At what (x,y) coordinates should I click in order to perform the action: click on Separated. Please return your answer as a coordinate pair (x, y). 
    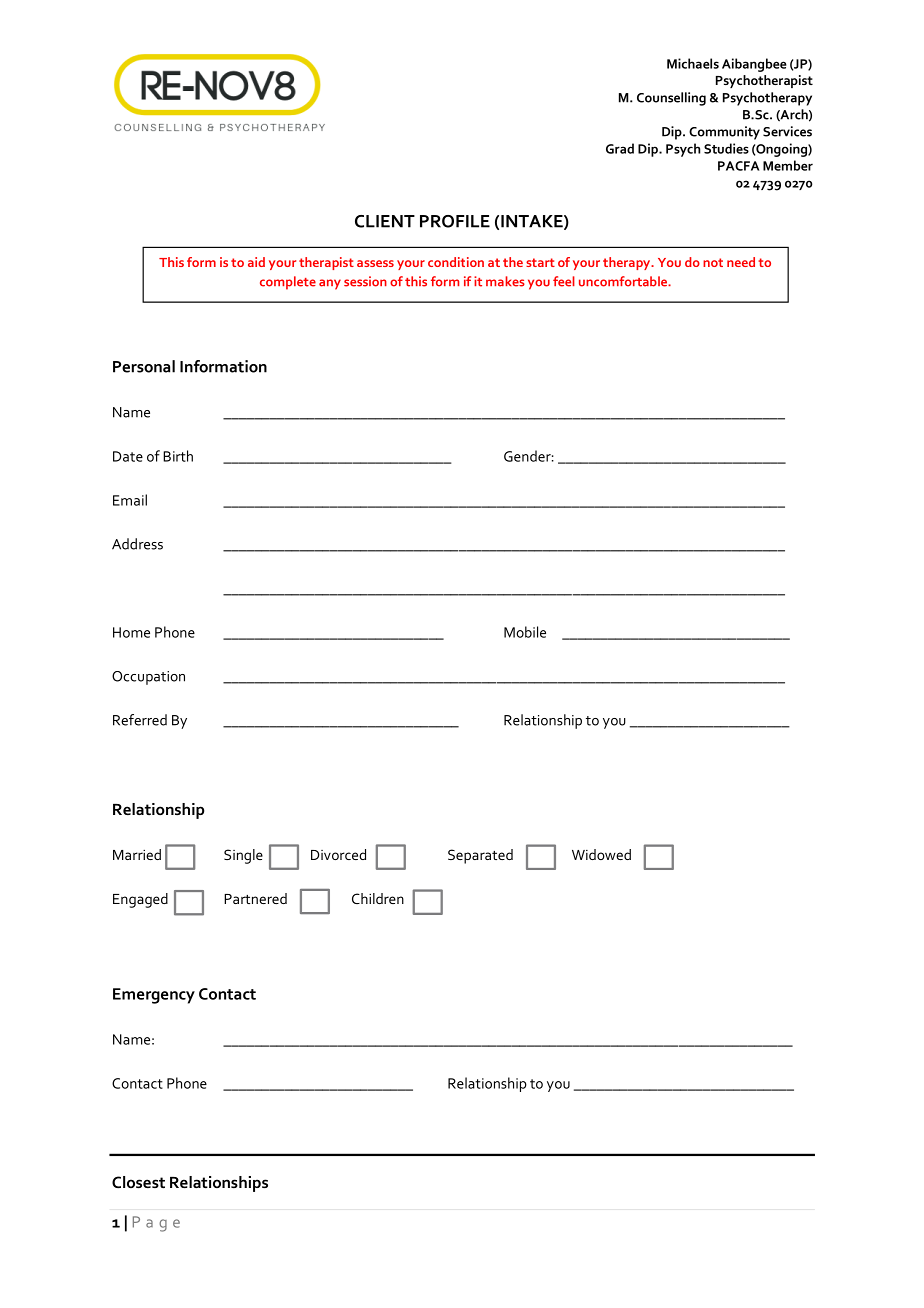
    Looking at the image, I should click on (480, 856).
